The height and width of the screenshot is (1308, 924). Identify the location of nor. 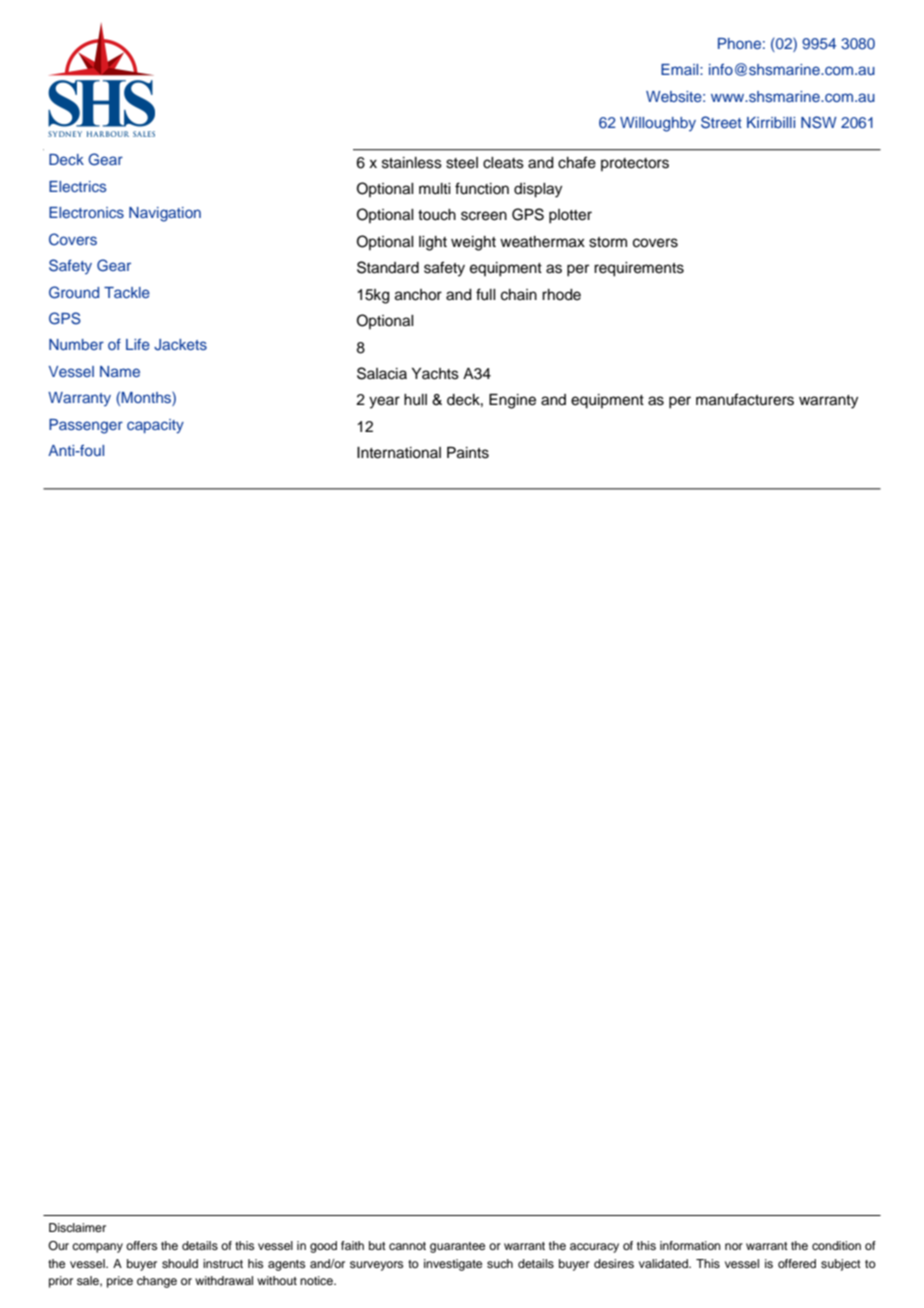
(734, 1246).
